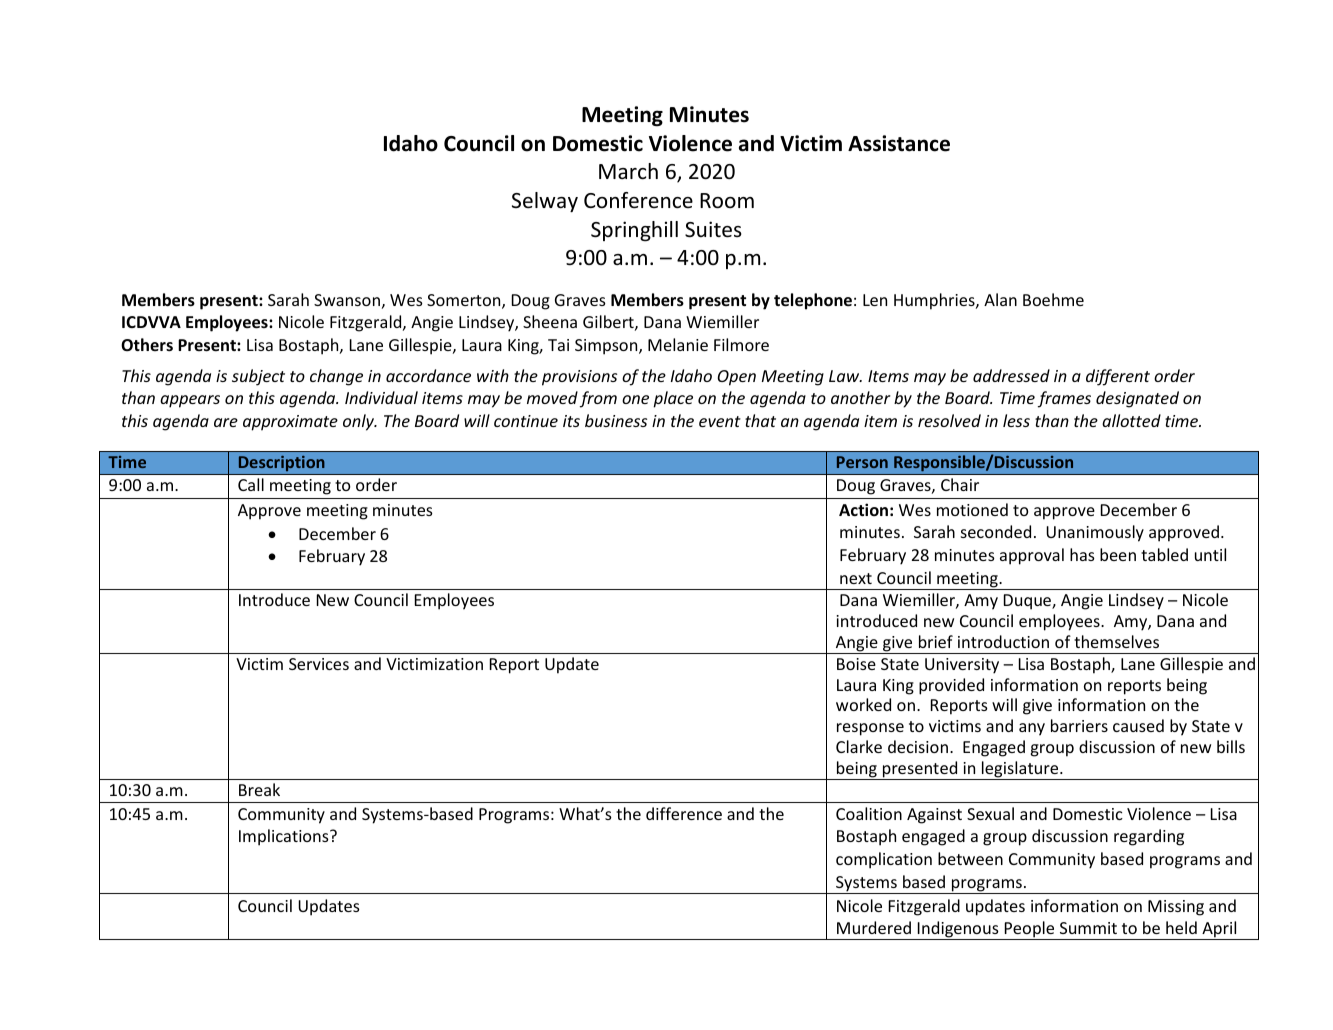 The width and height of the image is (1333, 1030). Describe the element at coordinates (874, 927) in the image. I see `Murdered` at that location.
